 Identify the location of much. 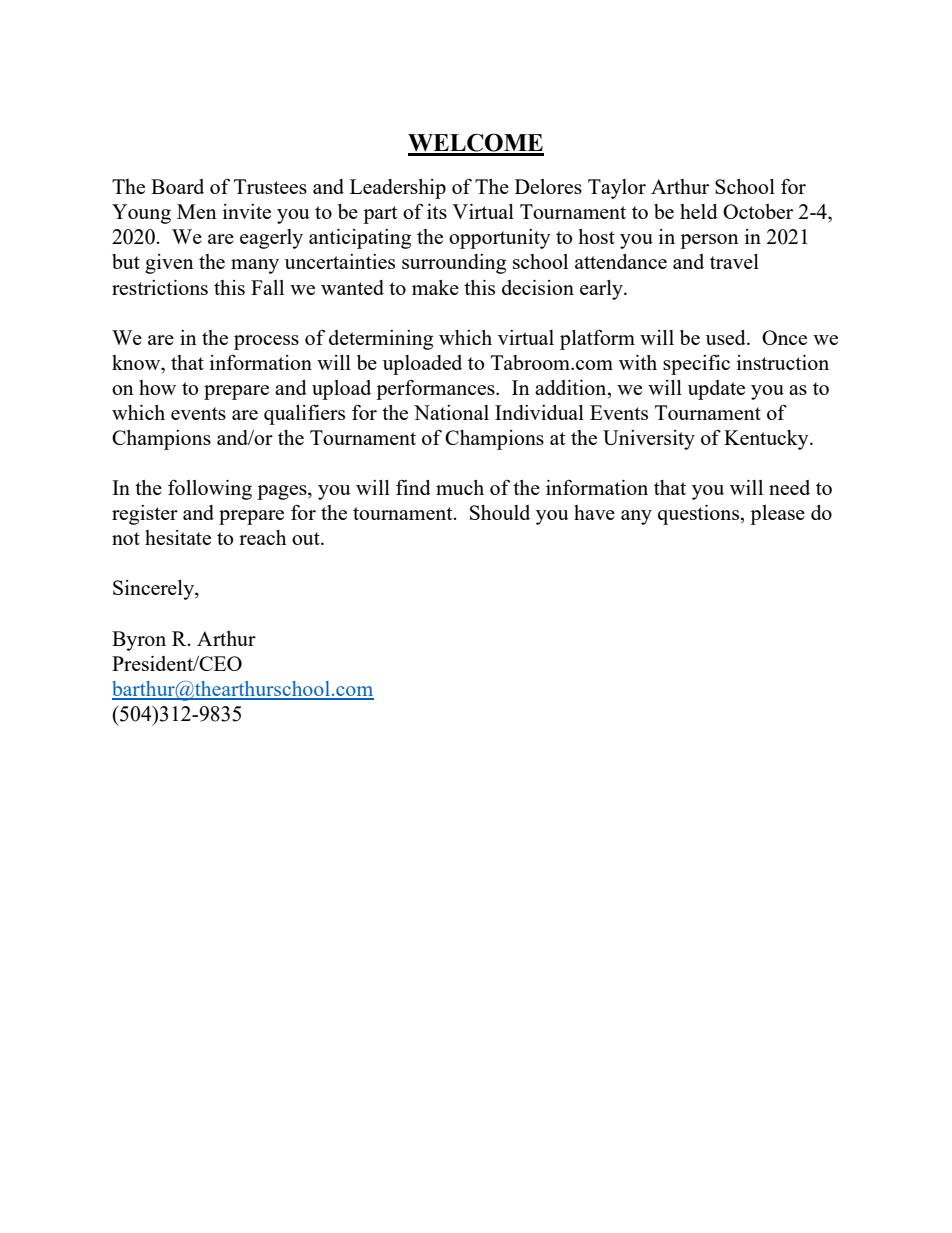
(460, 487).
